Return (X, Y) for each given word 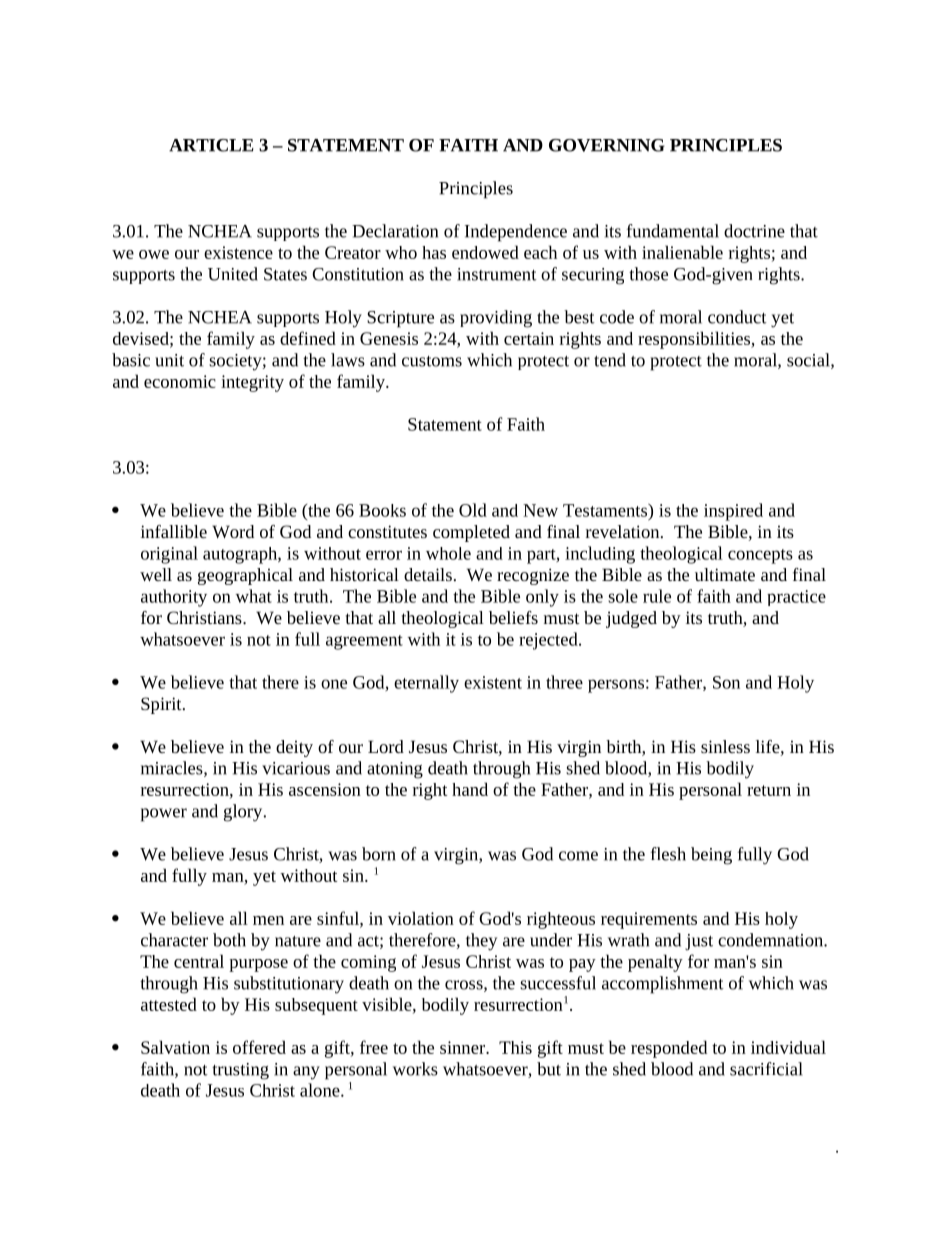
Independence (516, 233)
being (711, 856)
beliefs (513, 617)
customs (432, 361)
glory (244, 813)
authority (174, 598)
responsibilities (695, 340)
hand (470, 789)
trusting (240, 1071)
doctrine (754, 231)
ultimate (725, 574)
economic (180, 381)
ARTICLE (211, 145)
